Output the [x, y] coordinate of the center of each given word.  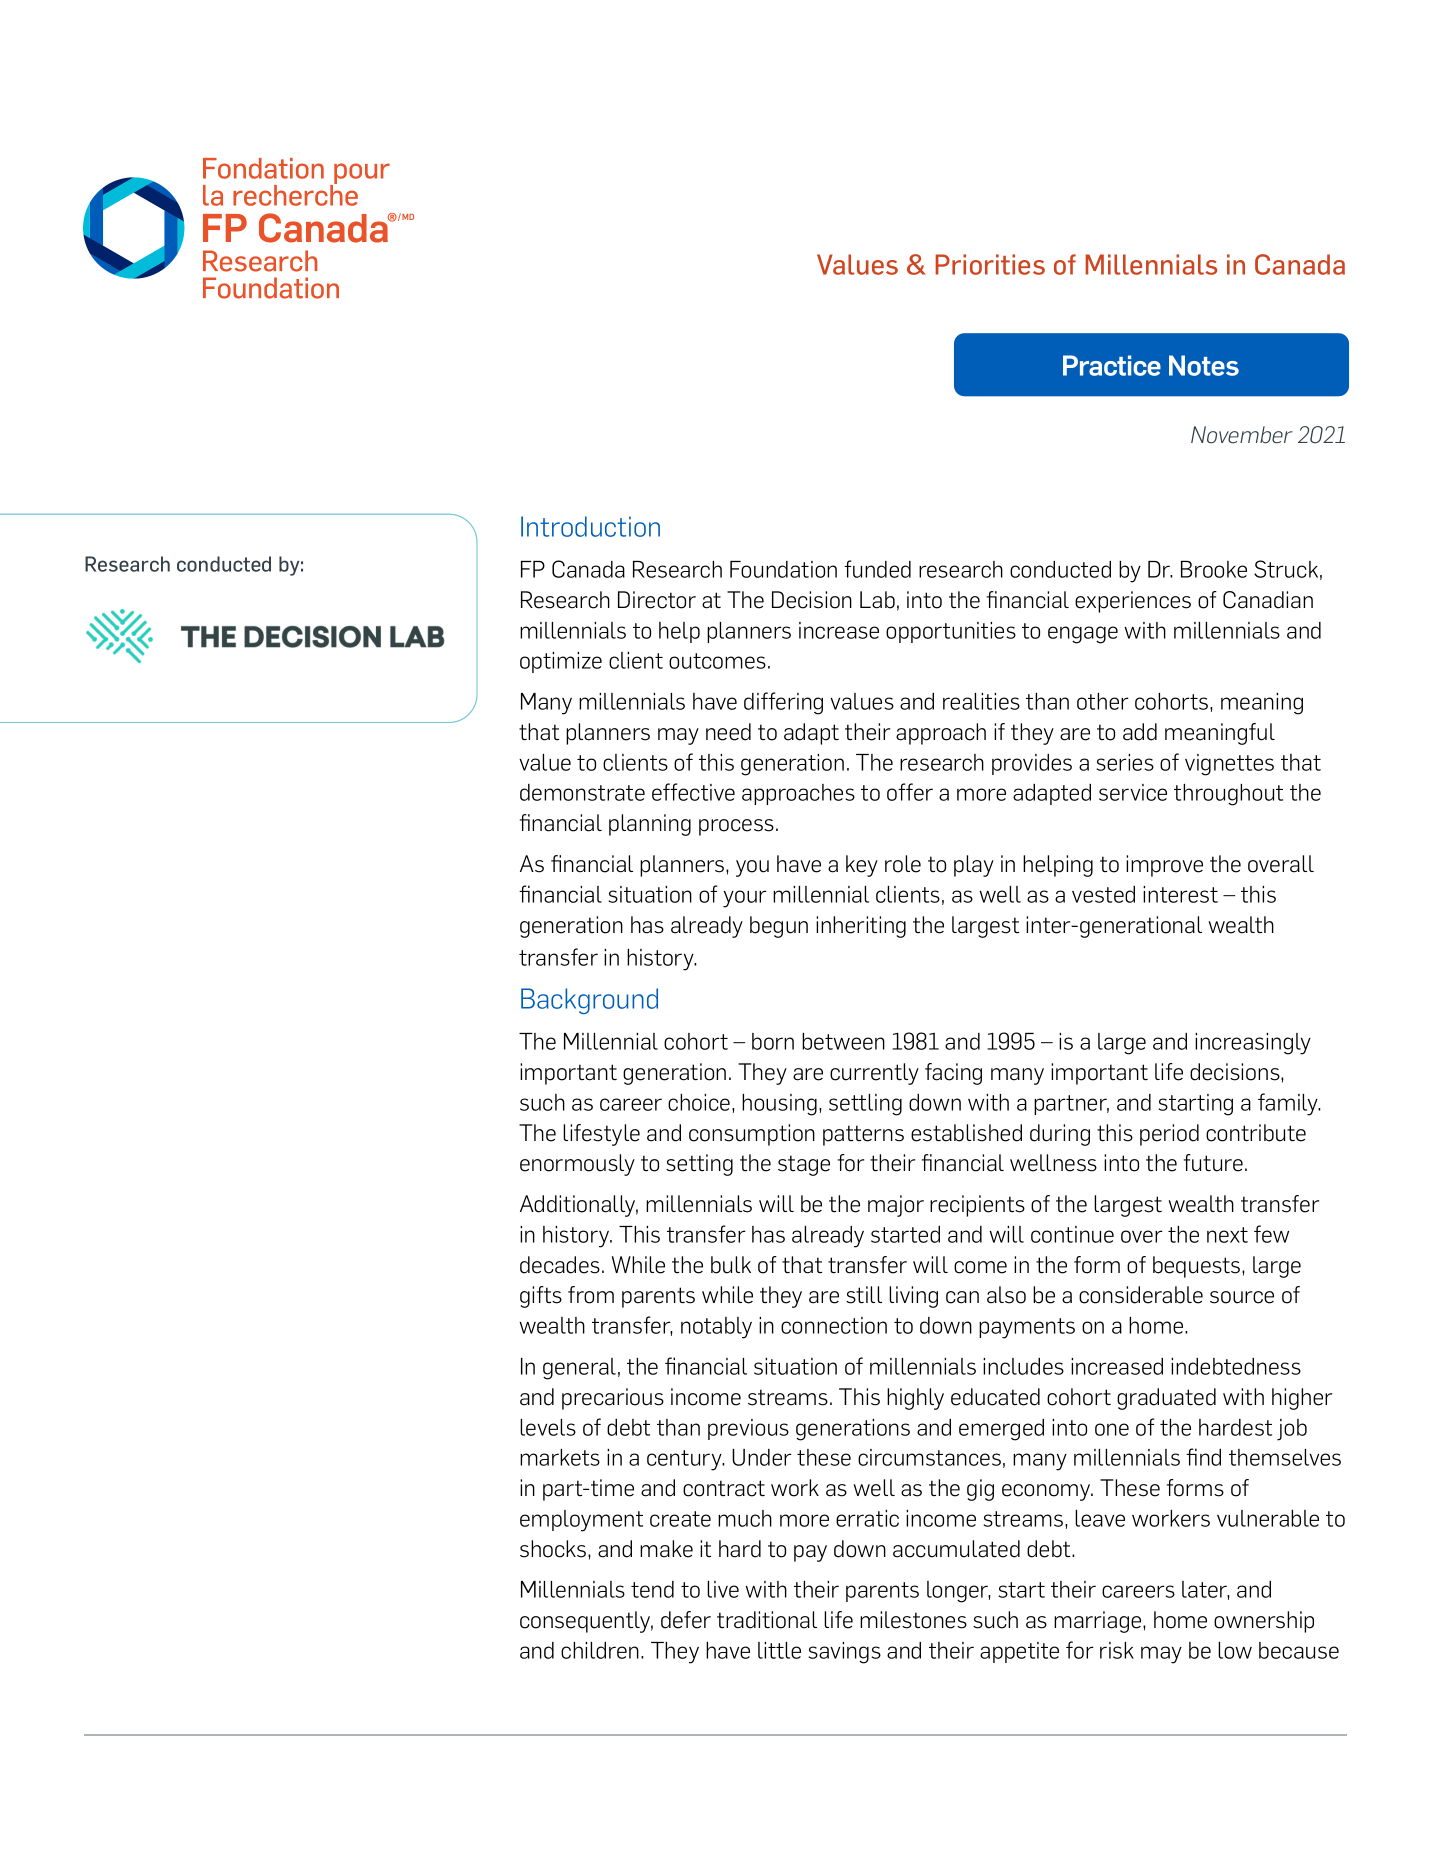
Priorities [990, 264]
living [913, 1297]
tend [652, 1589]
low [1235, 1650]
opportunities [951, 632]
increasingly [1253, 1044]
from [591, 1295]
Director [657, 600]
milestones [913, 1620]
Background [589, 1001]
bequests [1198, 1267]
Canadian [1268, 600]
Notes [1204, 365]
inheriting [861, 927]
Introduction [590, 526]
